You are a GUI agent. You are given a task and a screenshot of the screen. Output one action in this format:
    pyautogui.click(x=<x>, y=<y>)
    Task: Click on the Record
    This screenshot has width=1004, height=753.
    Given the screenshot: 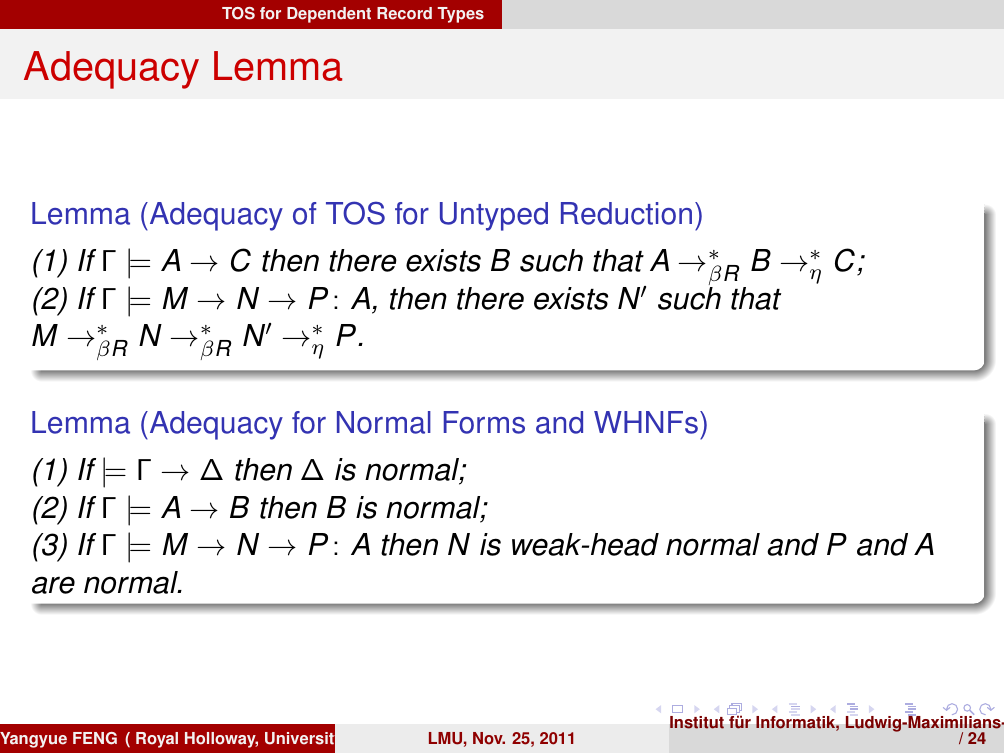 What is the action you would take?
    pyautogui.click(x=404, y=13)
